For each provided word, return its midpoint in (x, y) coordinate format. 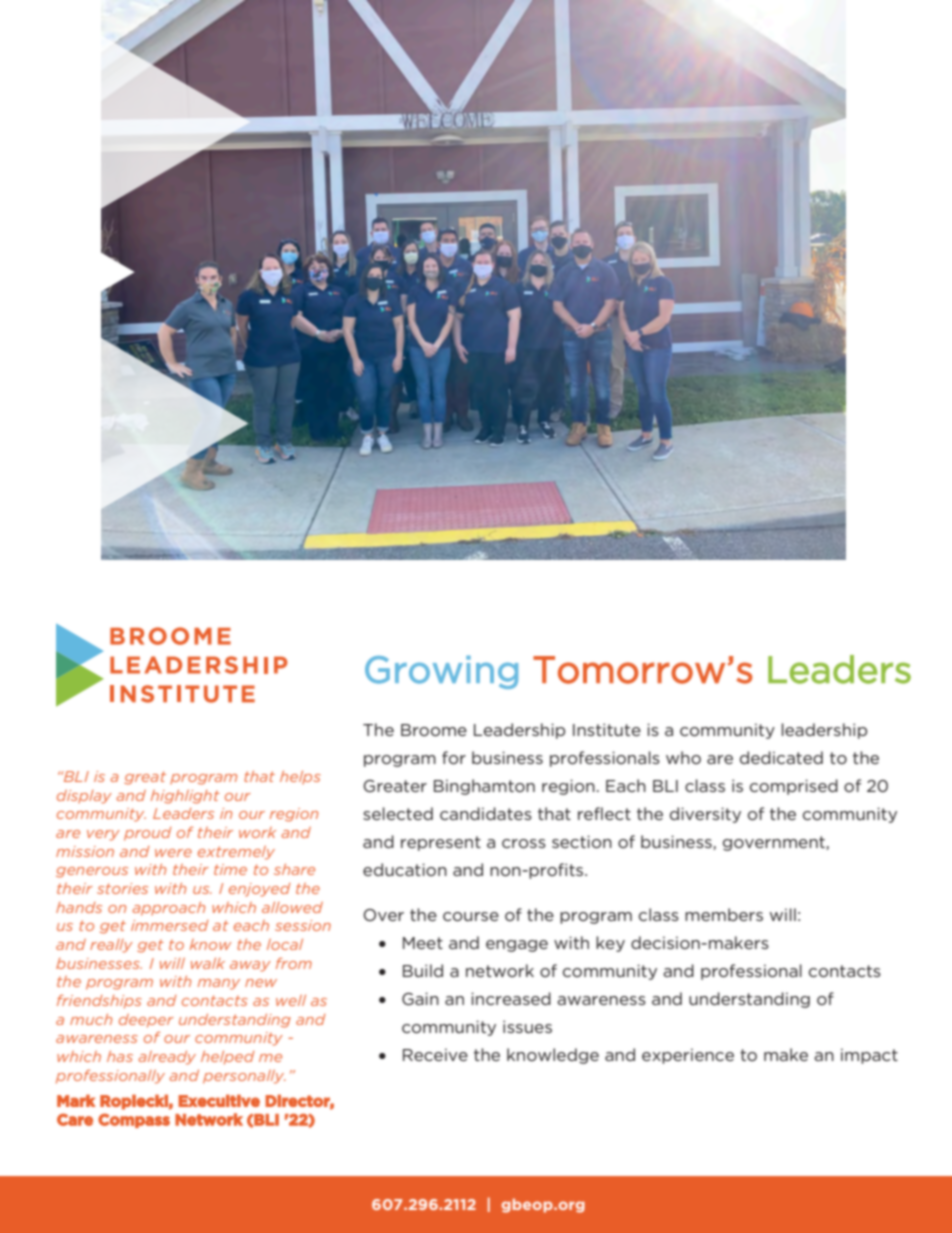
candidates (486, 813)
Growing (441, 672)
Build (423, 970)
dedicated (781, 757)
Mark (76, 1100)
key (610, 944)
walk (208, 963)
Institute (607, 729)
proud (148, 834)
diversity (705, 815)
